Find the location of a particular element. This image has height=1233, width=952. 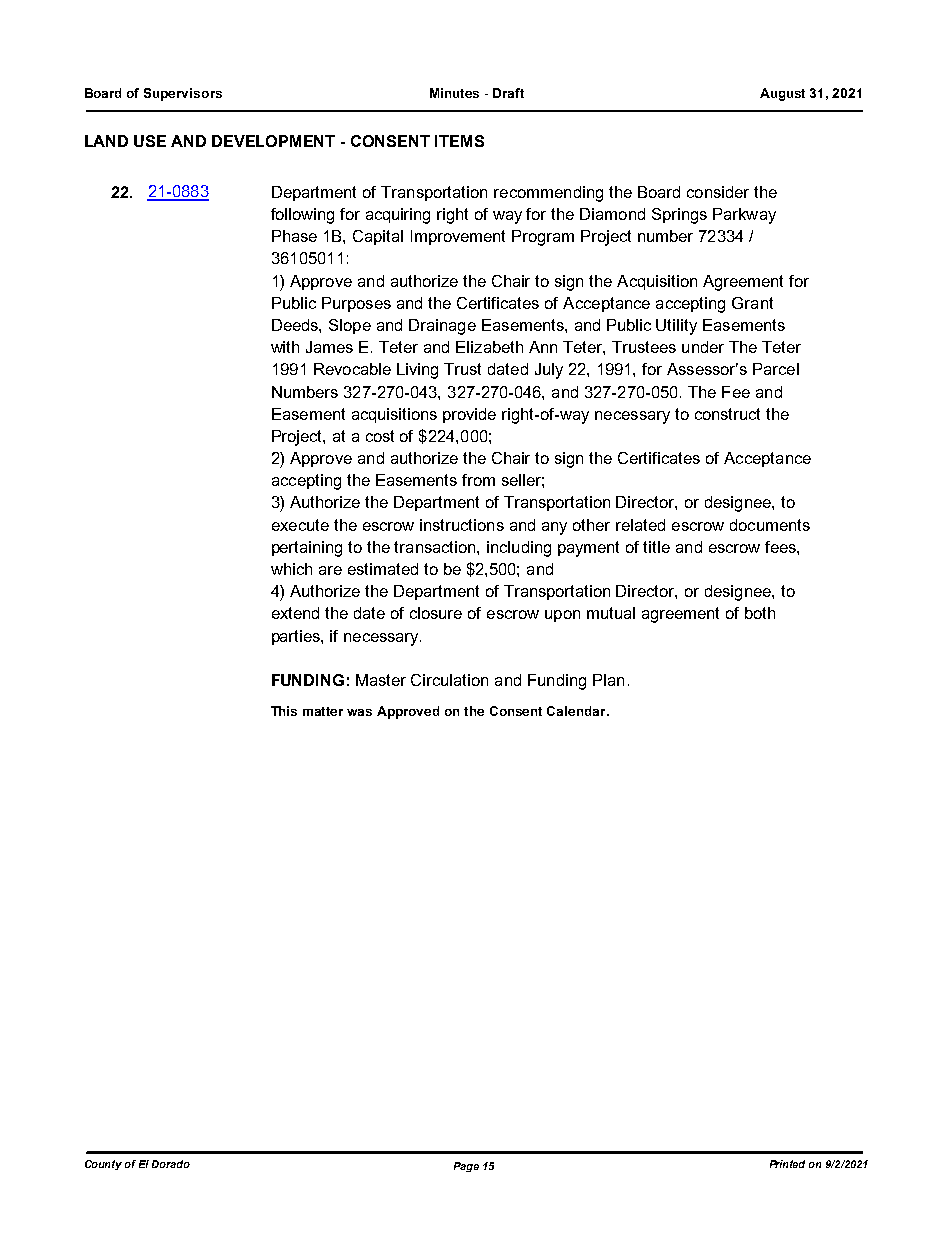

both is located at coordinates (760, 613).
